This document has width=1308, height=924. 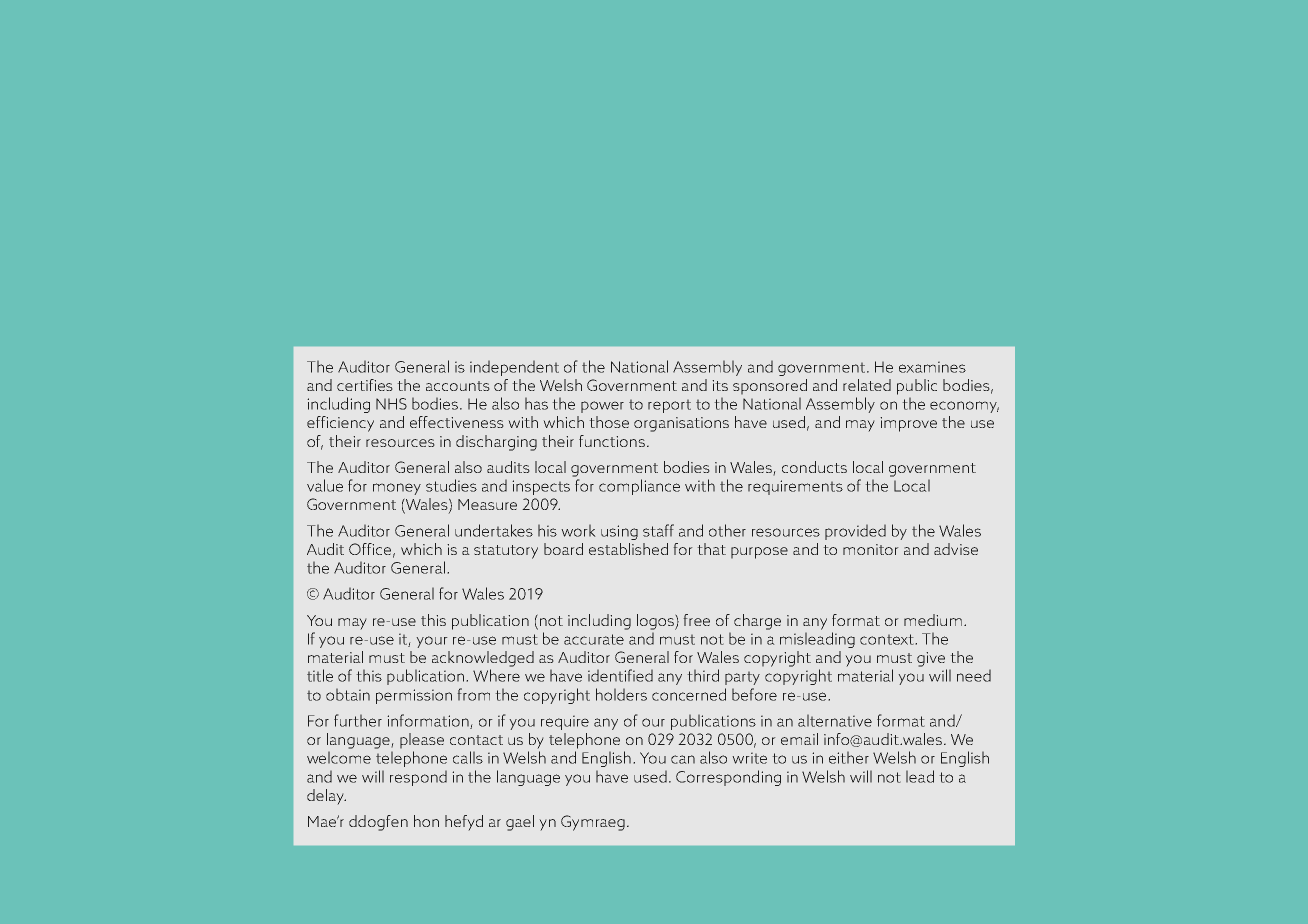 What do you see at coordinates (867, 385) in the document?
I see `related` at bounding box center [867, 385].
